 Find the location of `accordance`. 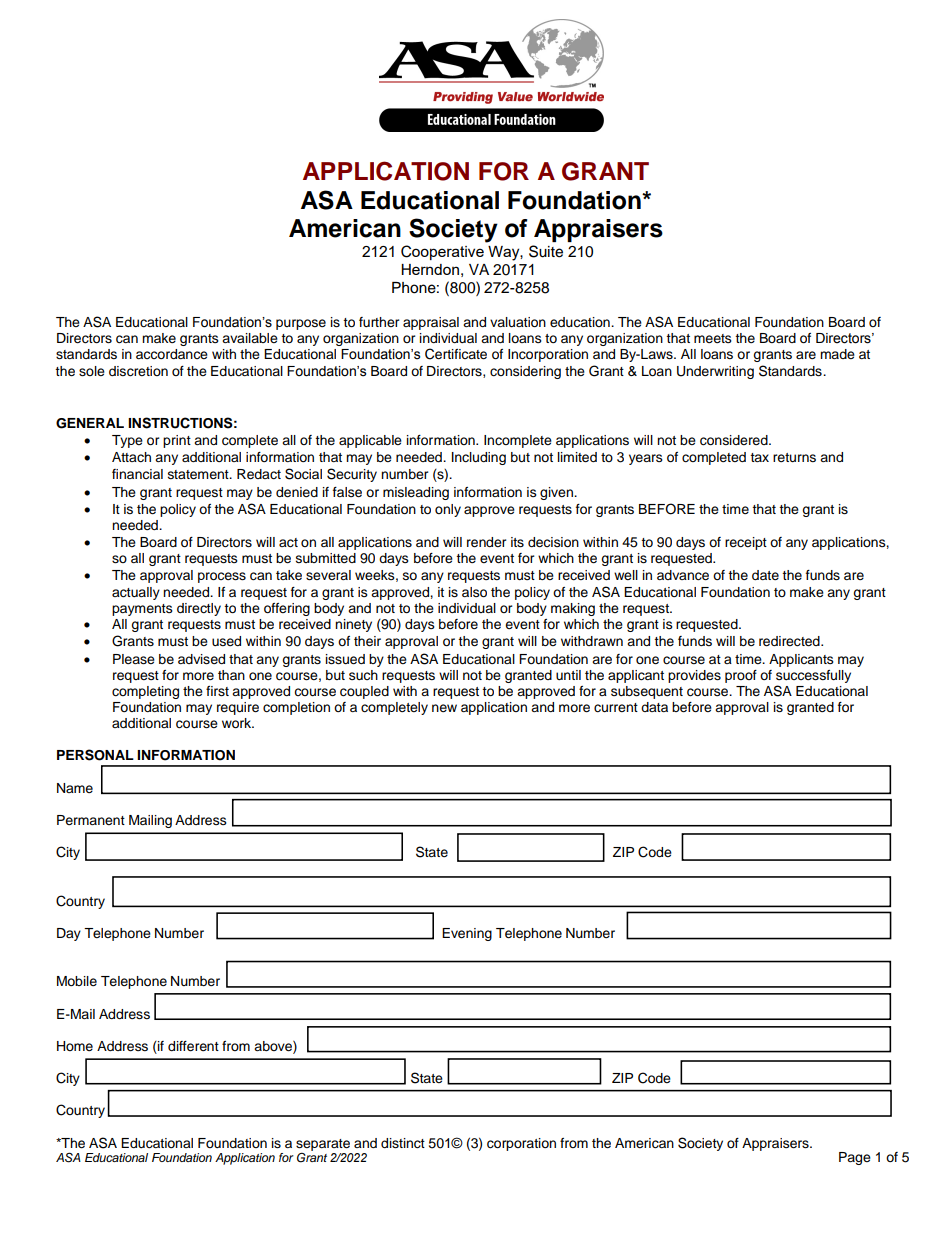

accordance is located at coordinates (172, 354).
